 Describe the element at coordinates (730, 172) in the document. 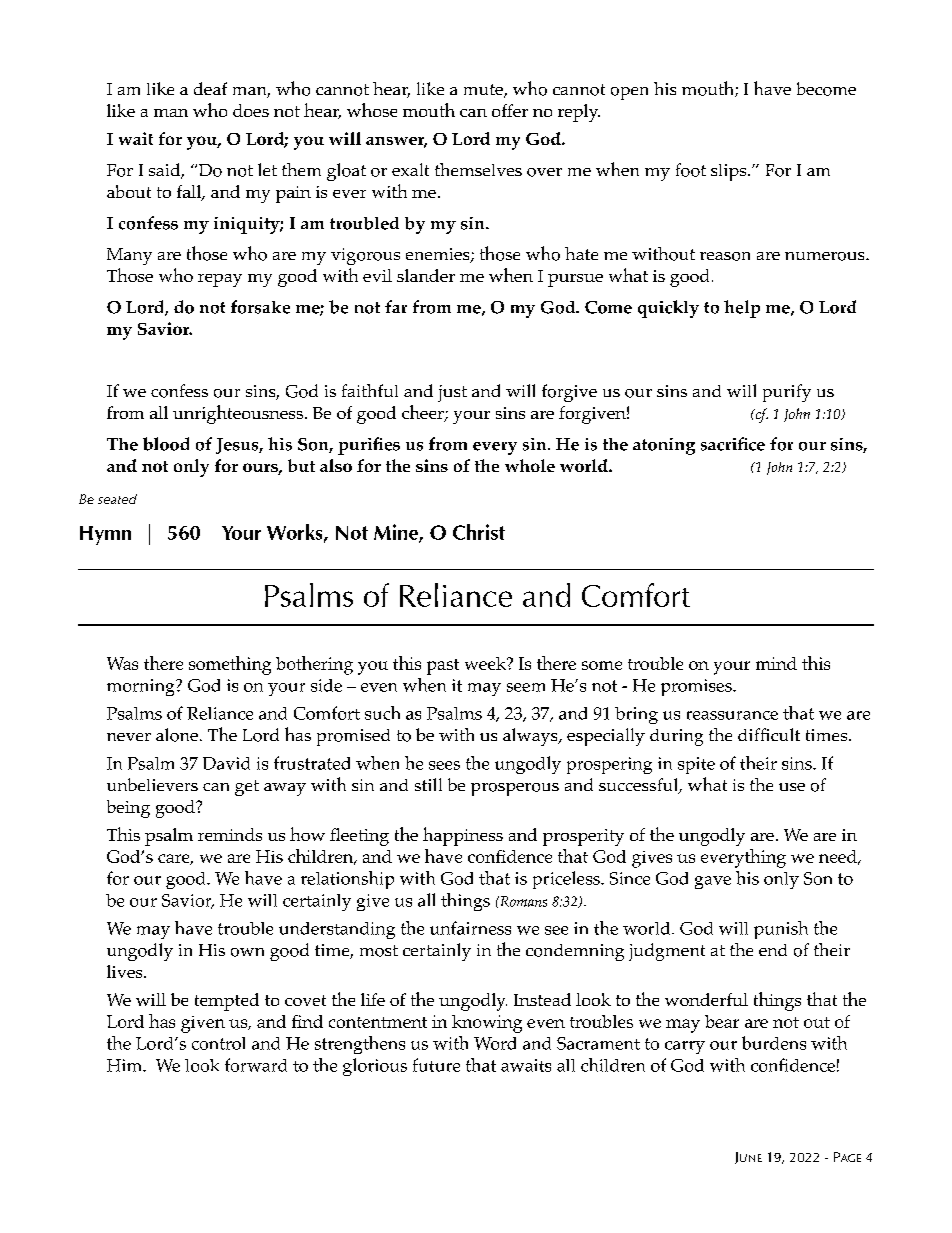

I see `slips` at that location.
